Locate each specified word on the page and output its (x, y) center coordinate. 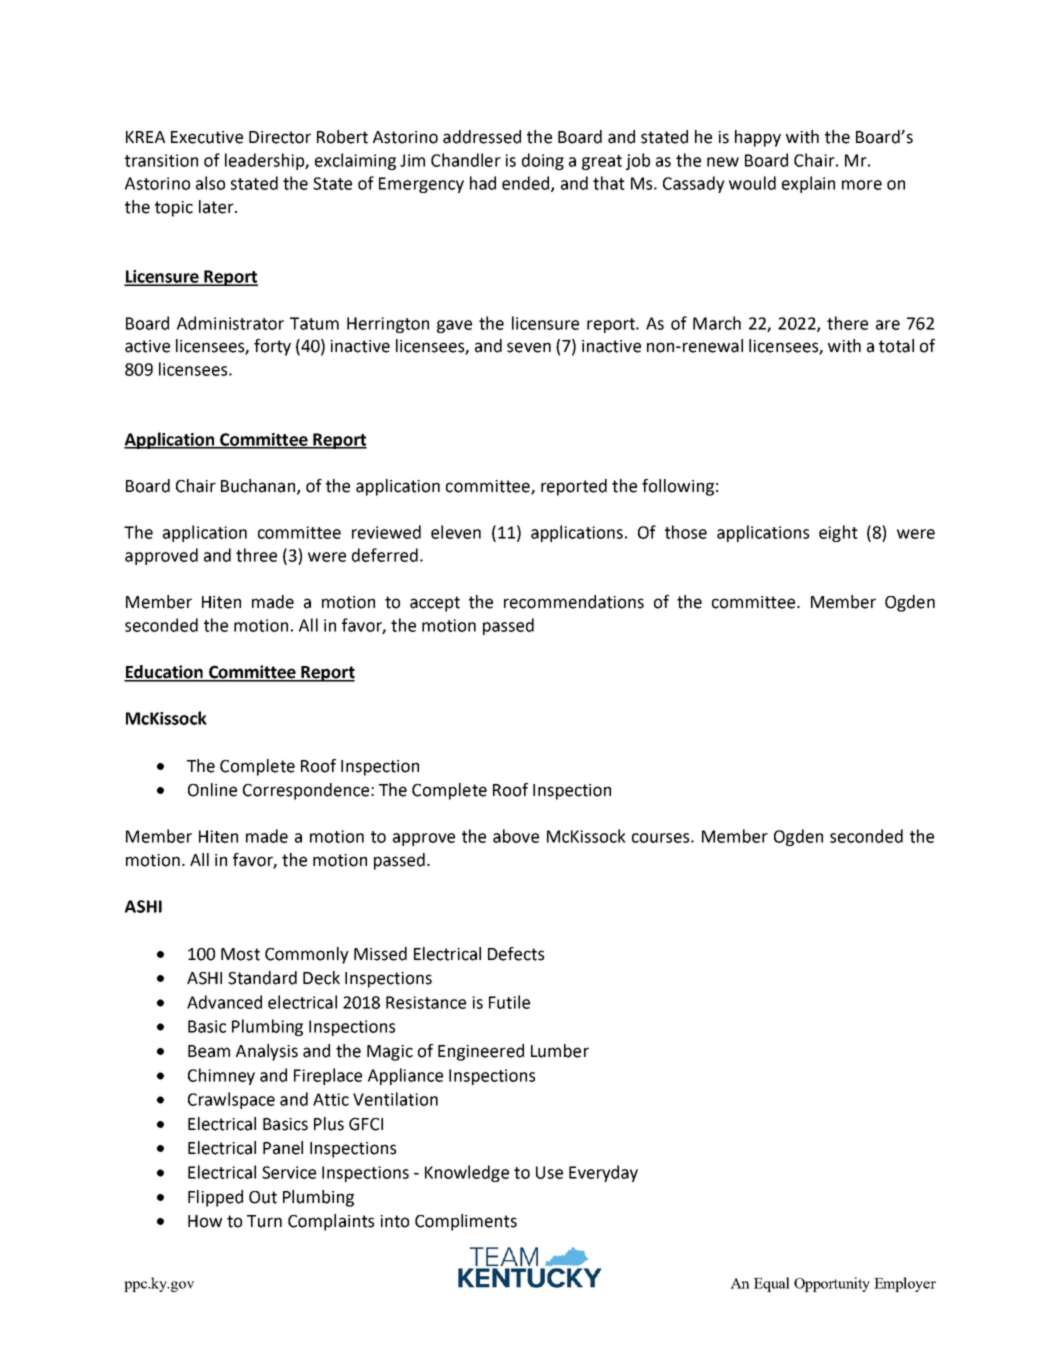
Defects (516, 954)
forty (272, 347)
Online (212, 790)
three (256, 555)
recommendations (574, 602)
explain (808, 184)
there (847, 323)
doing (543, 161)
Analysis (267, 1052)
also (210, 183)
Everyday (603, 1173)
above (516, 836)
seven (529, 347)
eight (838, 533)
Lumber (560, 1051)
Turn (264, 1221)
